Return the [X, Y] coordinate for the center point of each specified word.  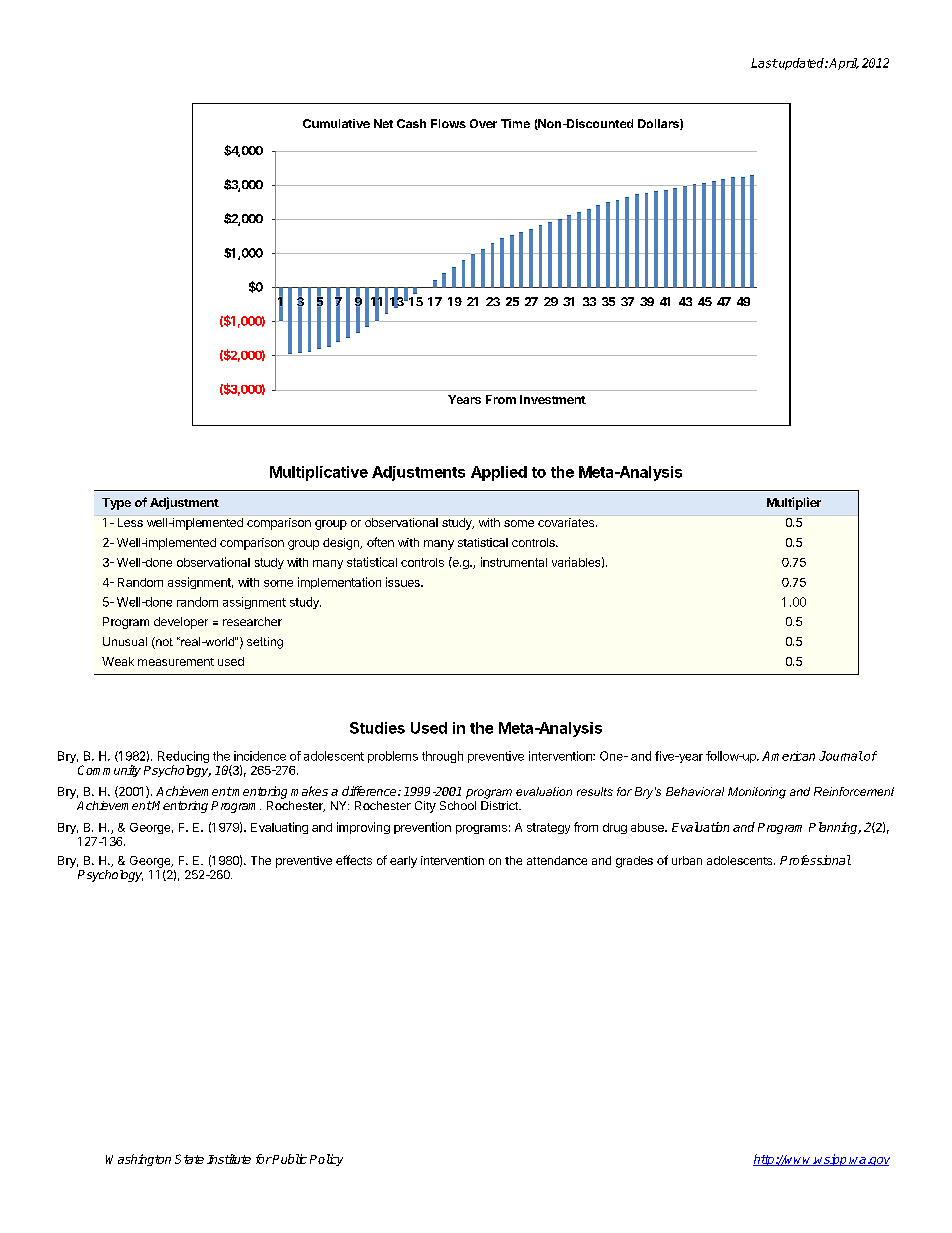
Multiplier [794, 503]
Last [764, 63]
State [189, 1159]
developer [181, 623]
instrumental [514, 562]
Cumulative [336, 123]
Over [483, 123]
